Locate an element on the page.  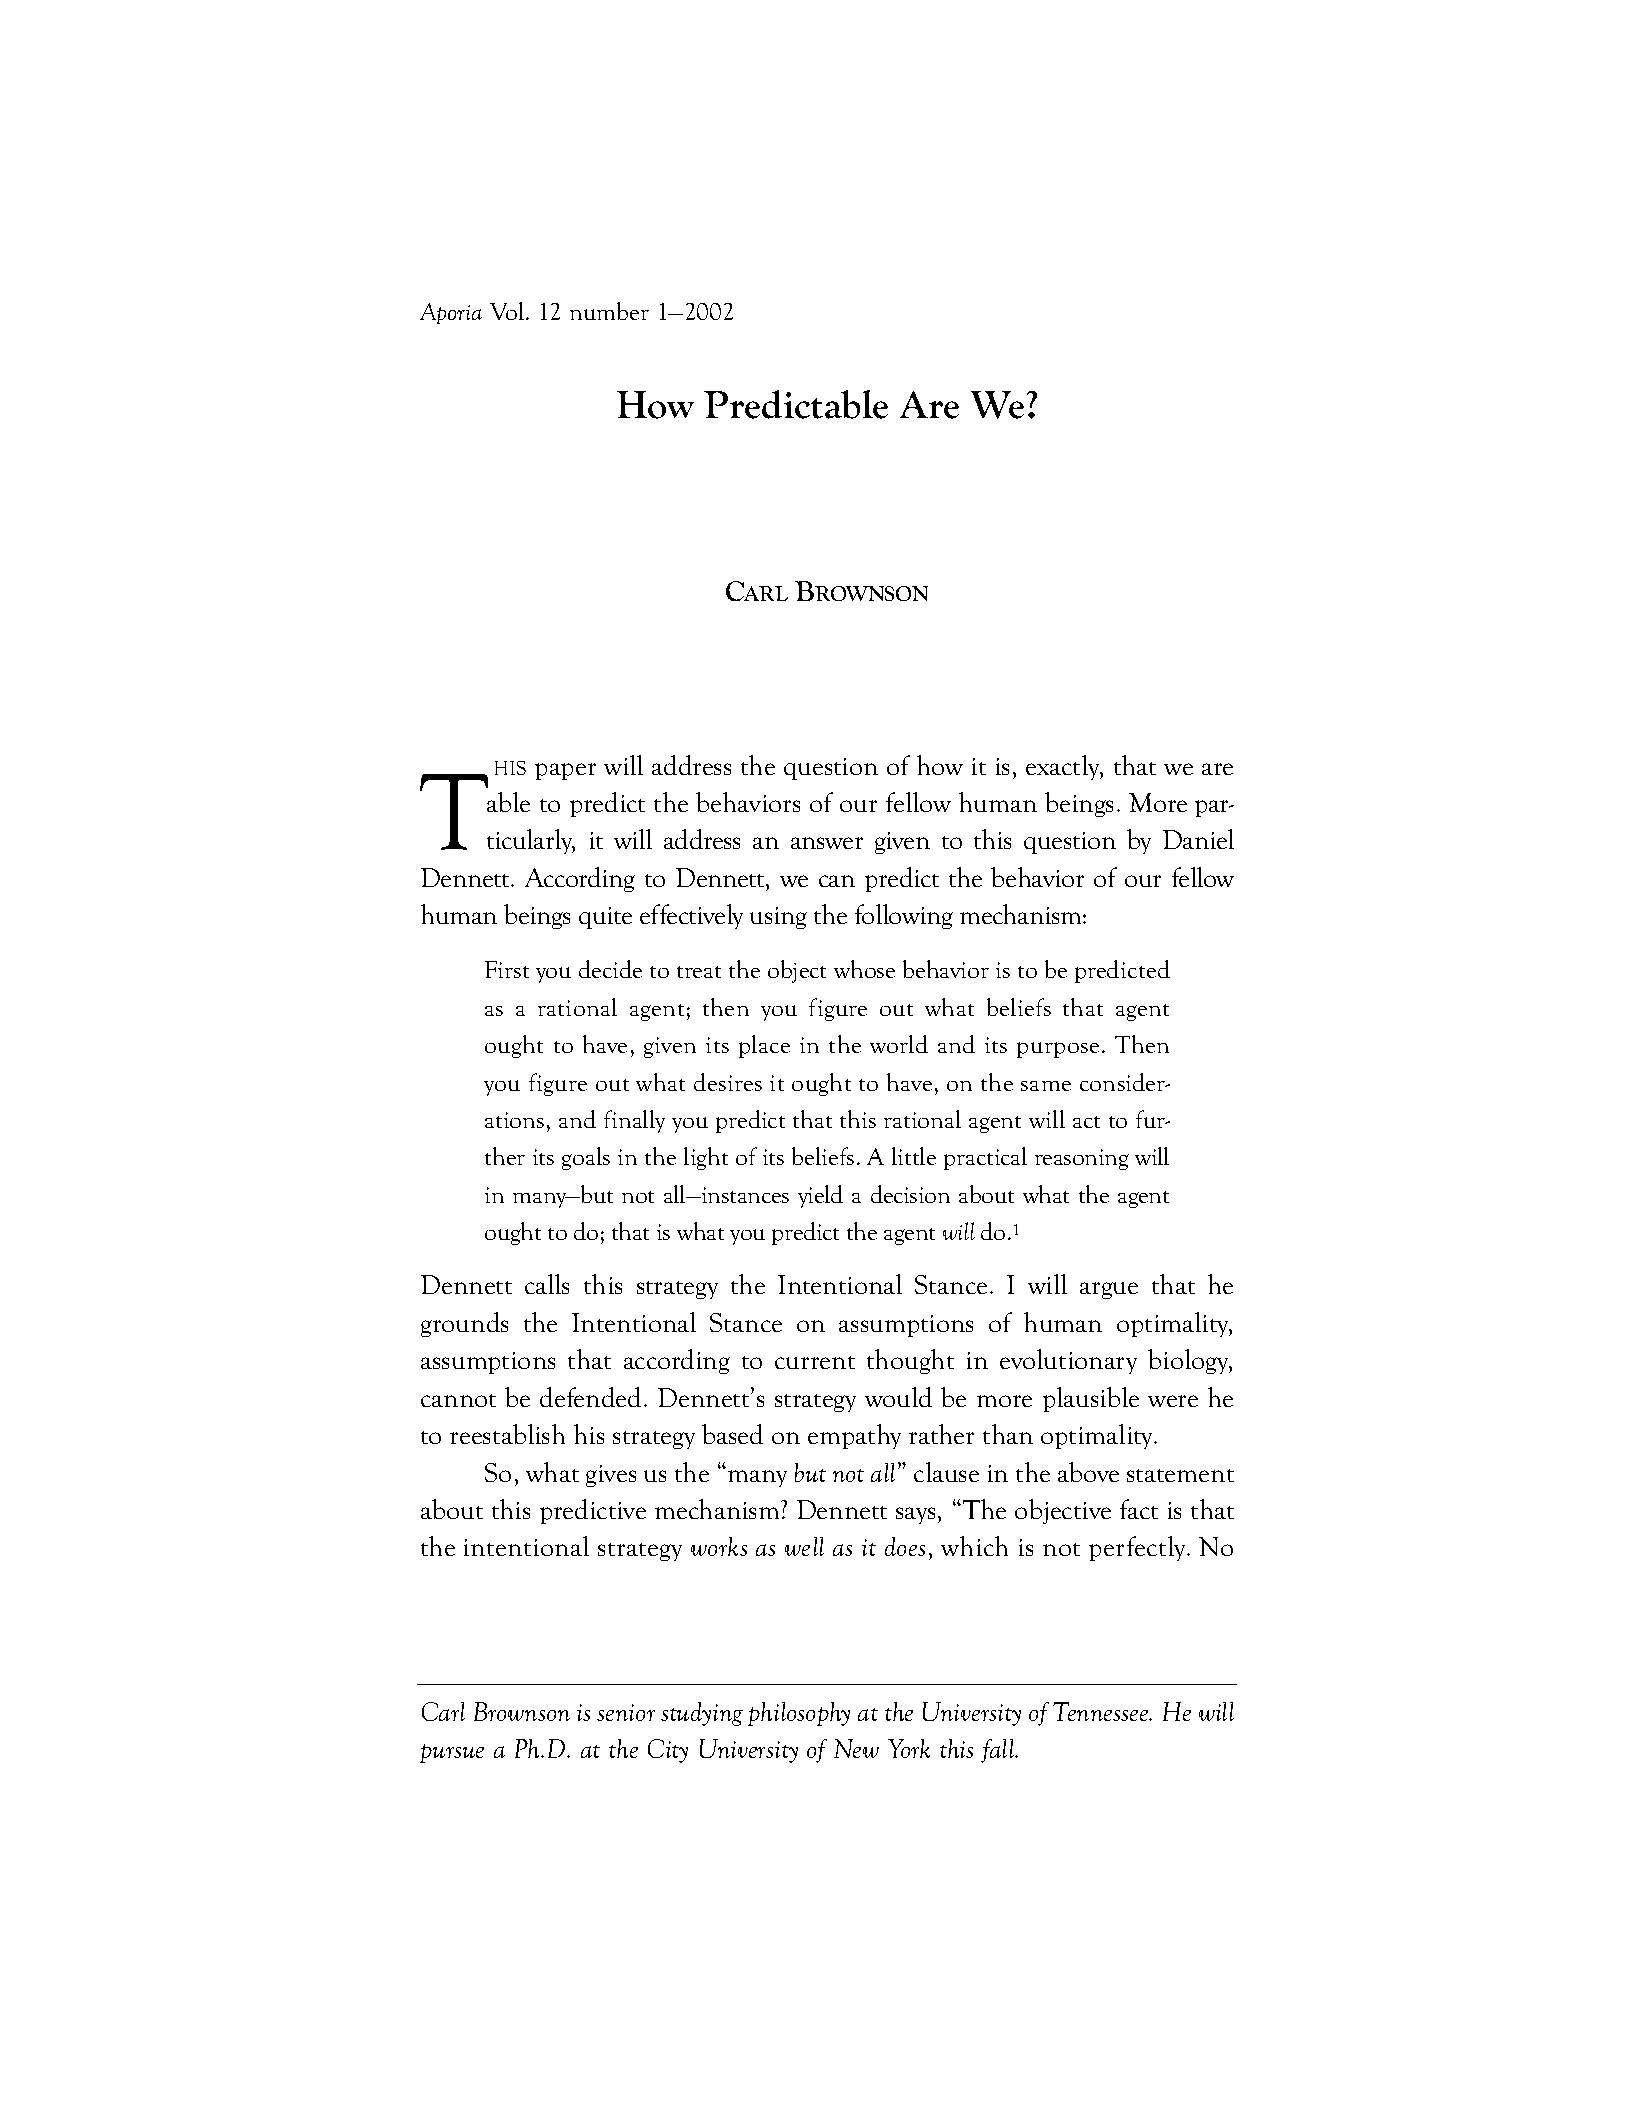
number is located at coordinates (609, 311).
